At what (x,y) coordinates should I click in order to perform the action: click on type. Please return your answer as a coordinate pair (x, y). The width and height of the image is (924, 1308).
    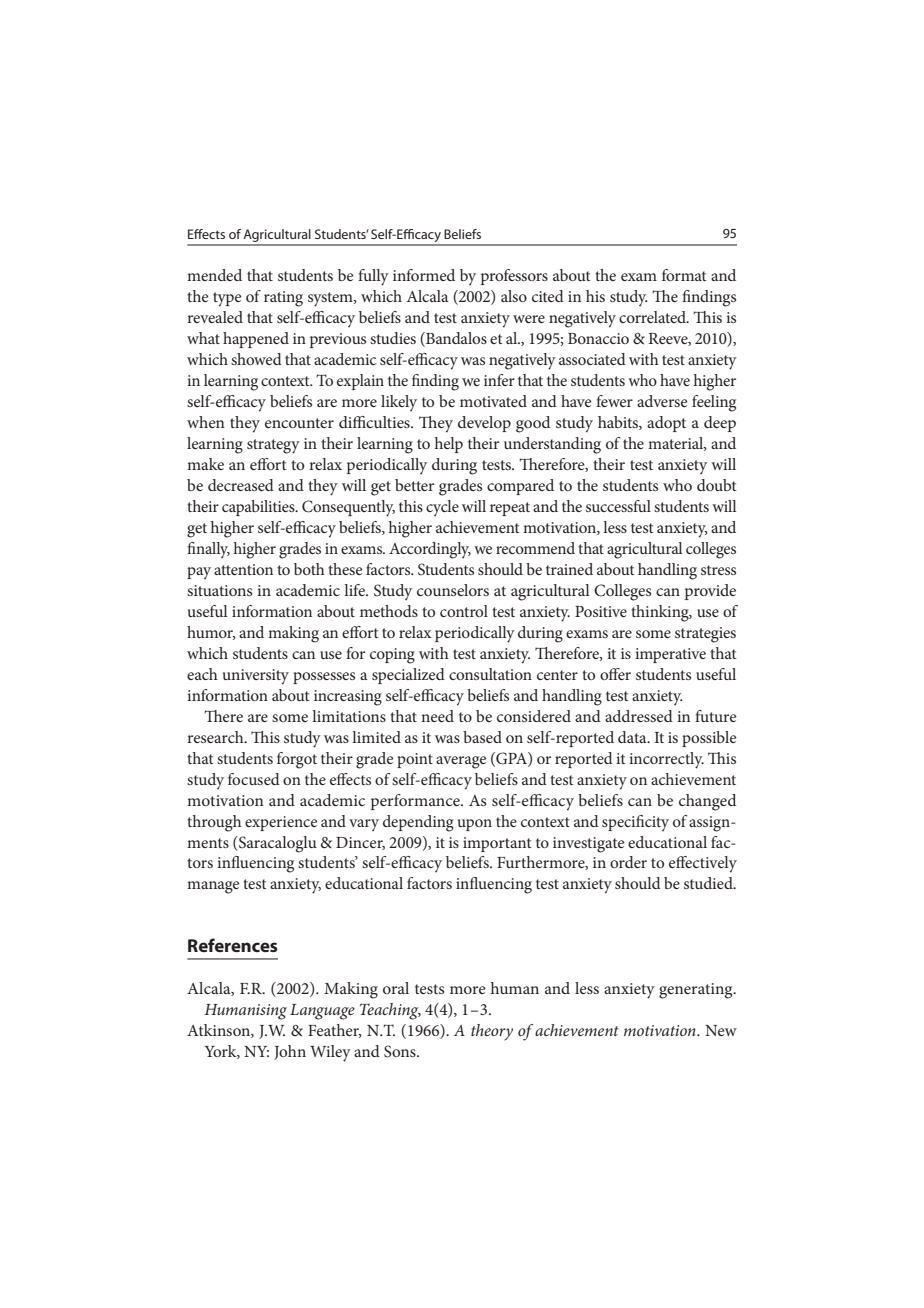
    Looking at the image, I should click on (227, 299).
